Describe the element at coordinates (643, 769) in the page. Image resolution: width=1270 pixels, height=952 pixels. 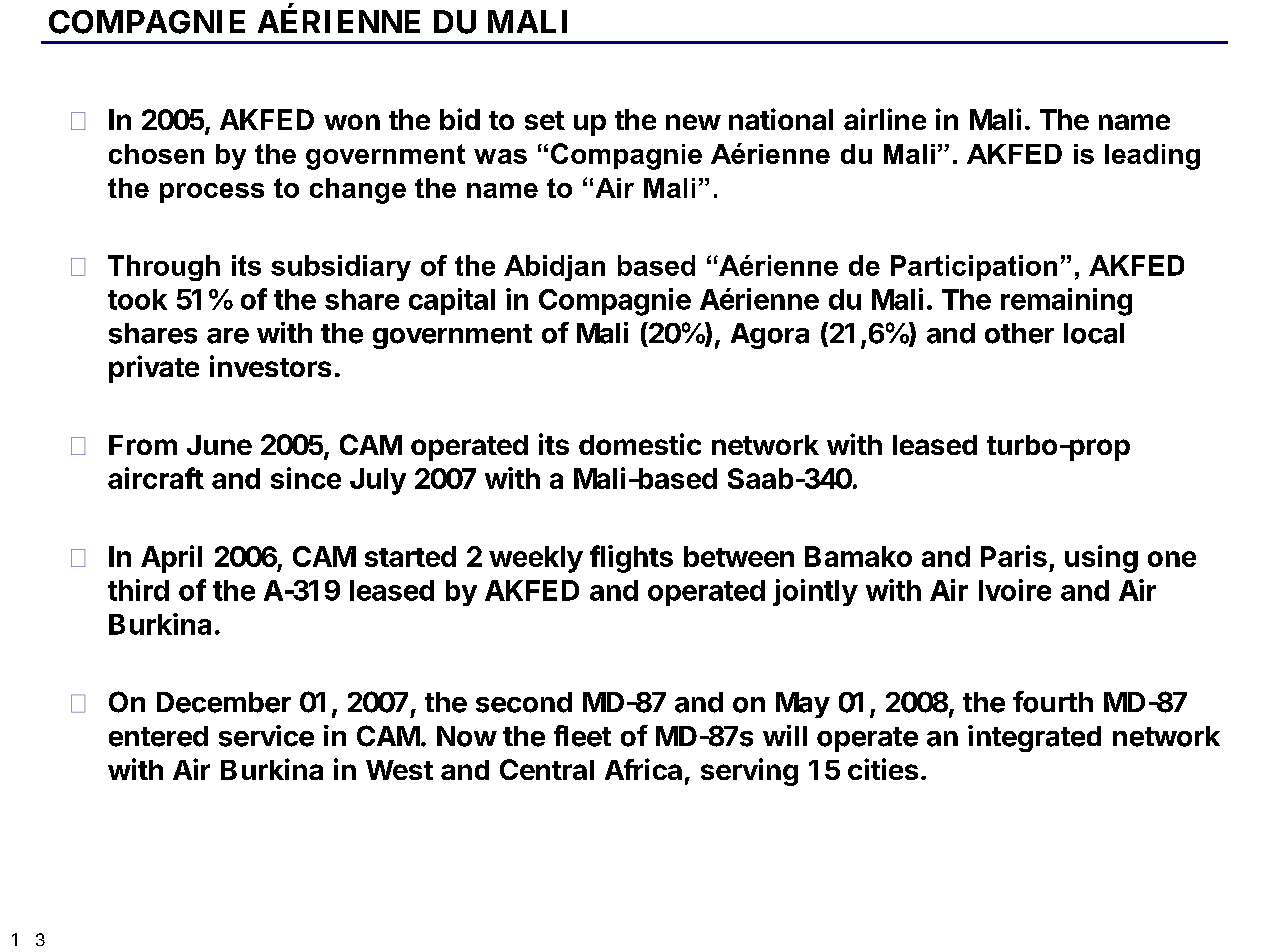
I see `Africa` at that location.
